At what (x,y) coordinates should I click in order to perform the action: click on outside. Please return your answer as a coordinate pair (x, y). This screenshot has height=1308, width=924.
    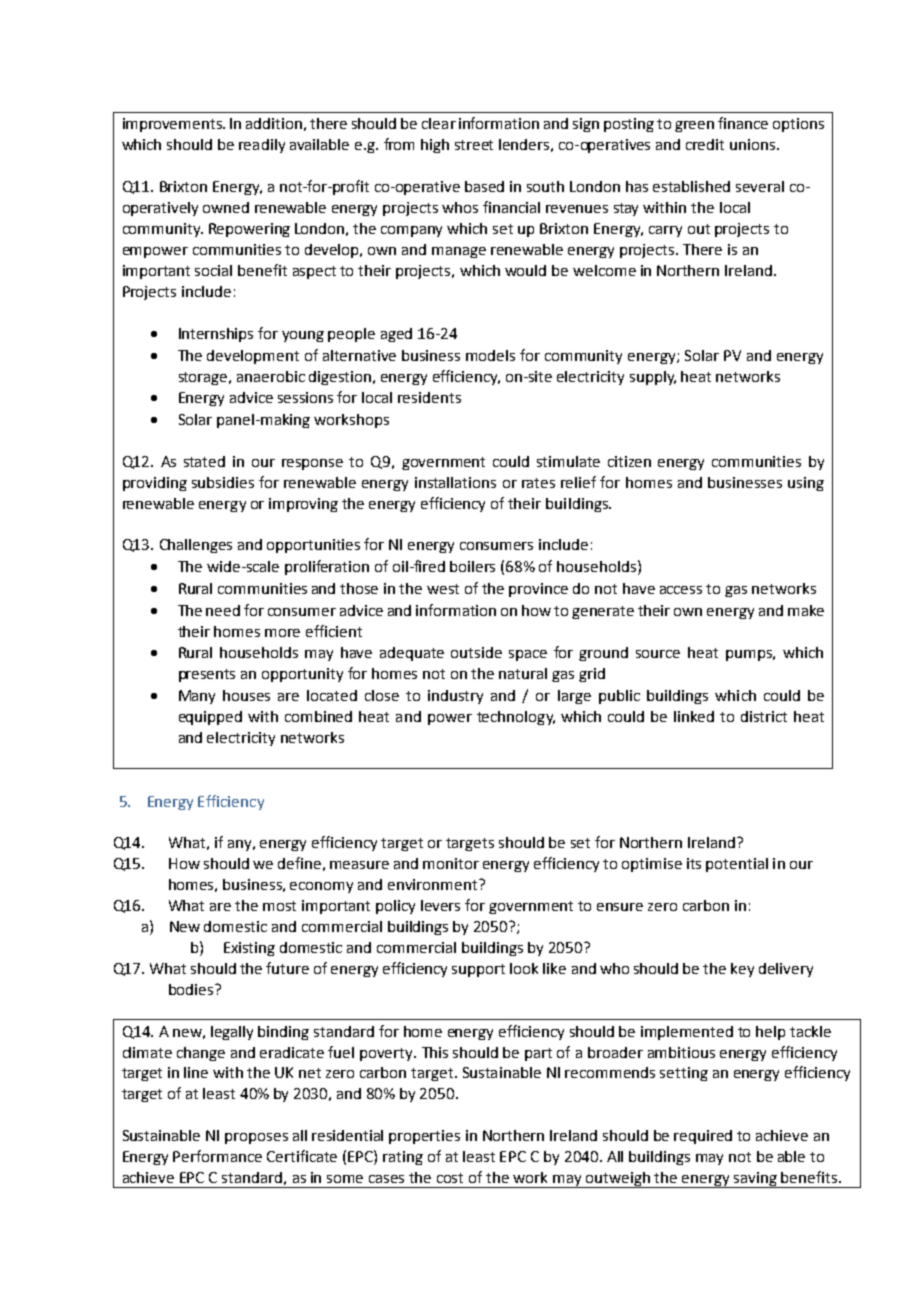
    Looking at the image, I should click on (476, 652).
